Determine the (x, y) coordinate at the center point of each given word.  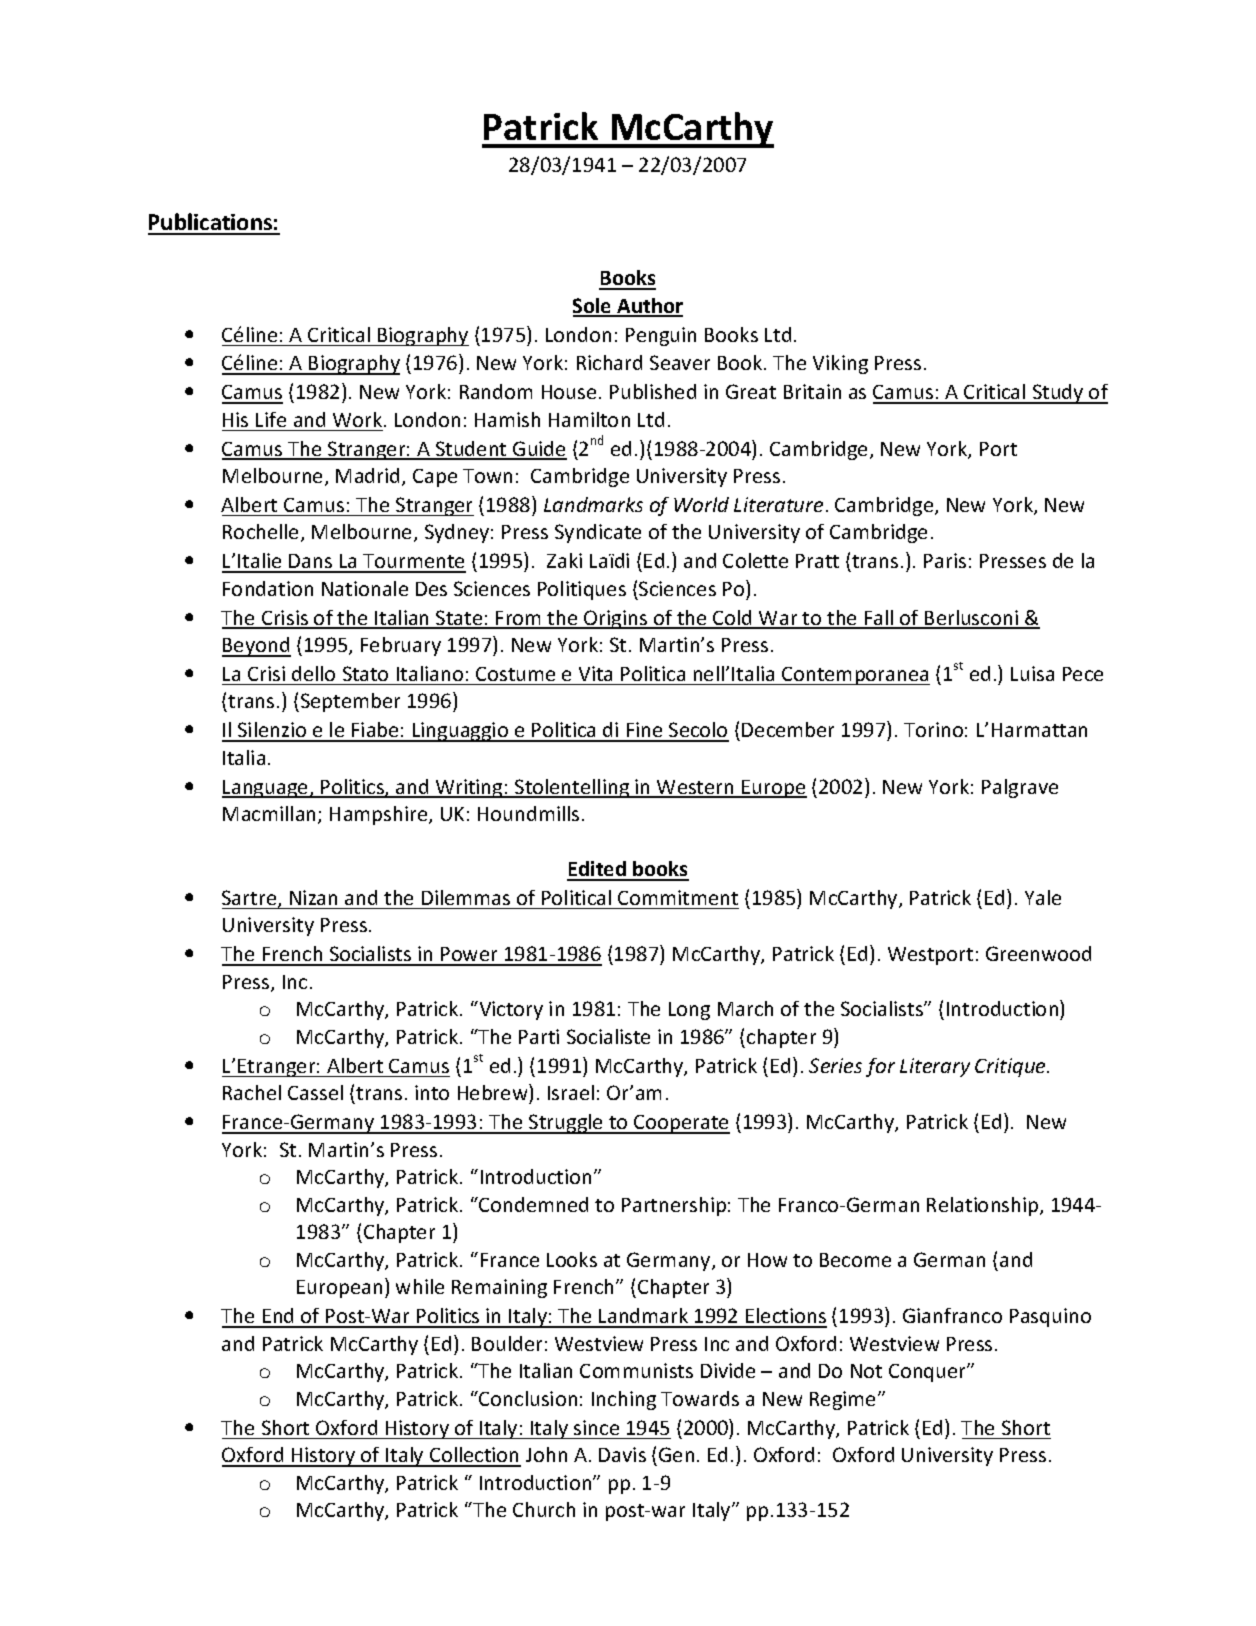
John (546, 1454)
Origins (616, 619)
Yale (1043, 897)
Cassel (315, 1092)
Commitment (678, 897)
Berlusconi (972, 619)
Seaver (680, 362)
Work (359, 419)
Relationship (984, 1206)
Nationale (365, 588)
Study (1058, 394)
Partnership (674, 1206)
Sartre (250, 899)
